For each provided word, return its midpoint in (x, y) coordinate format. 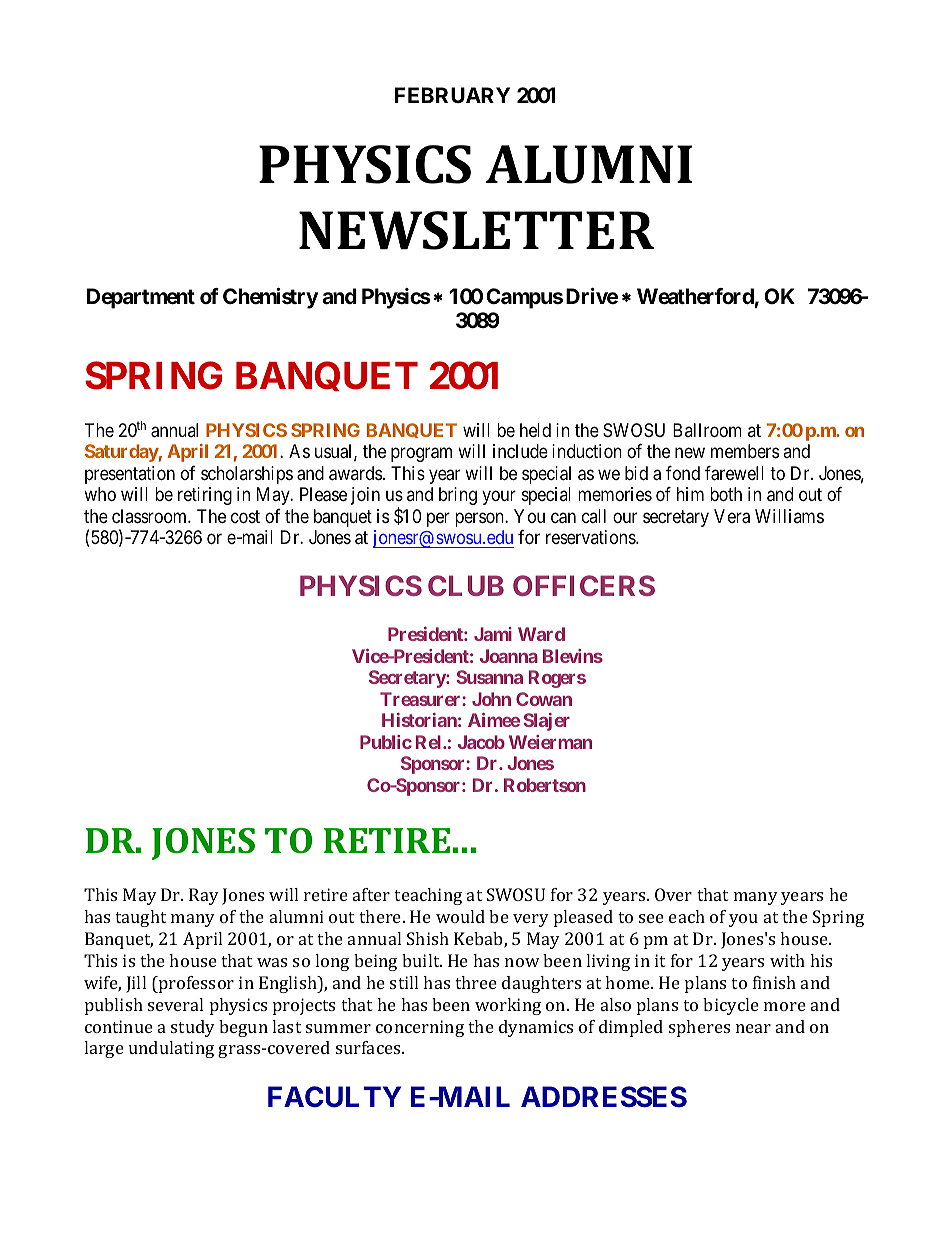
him (690, 494)
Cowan (544, 699)
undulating (171, 1049)
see (651, 918)
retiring (205, 496)
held (535, 430)
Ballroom (707, 430)
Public (386, 742)
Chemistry (270, 298)
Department (141, 298)
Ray (204, 896)
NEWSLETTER (476, 230)
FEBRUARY (452, 95)
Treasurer (421, 699)
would (460, 916)
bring (458, 496)
